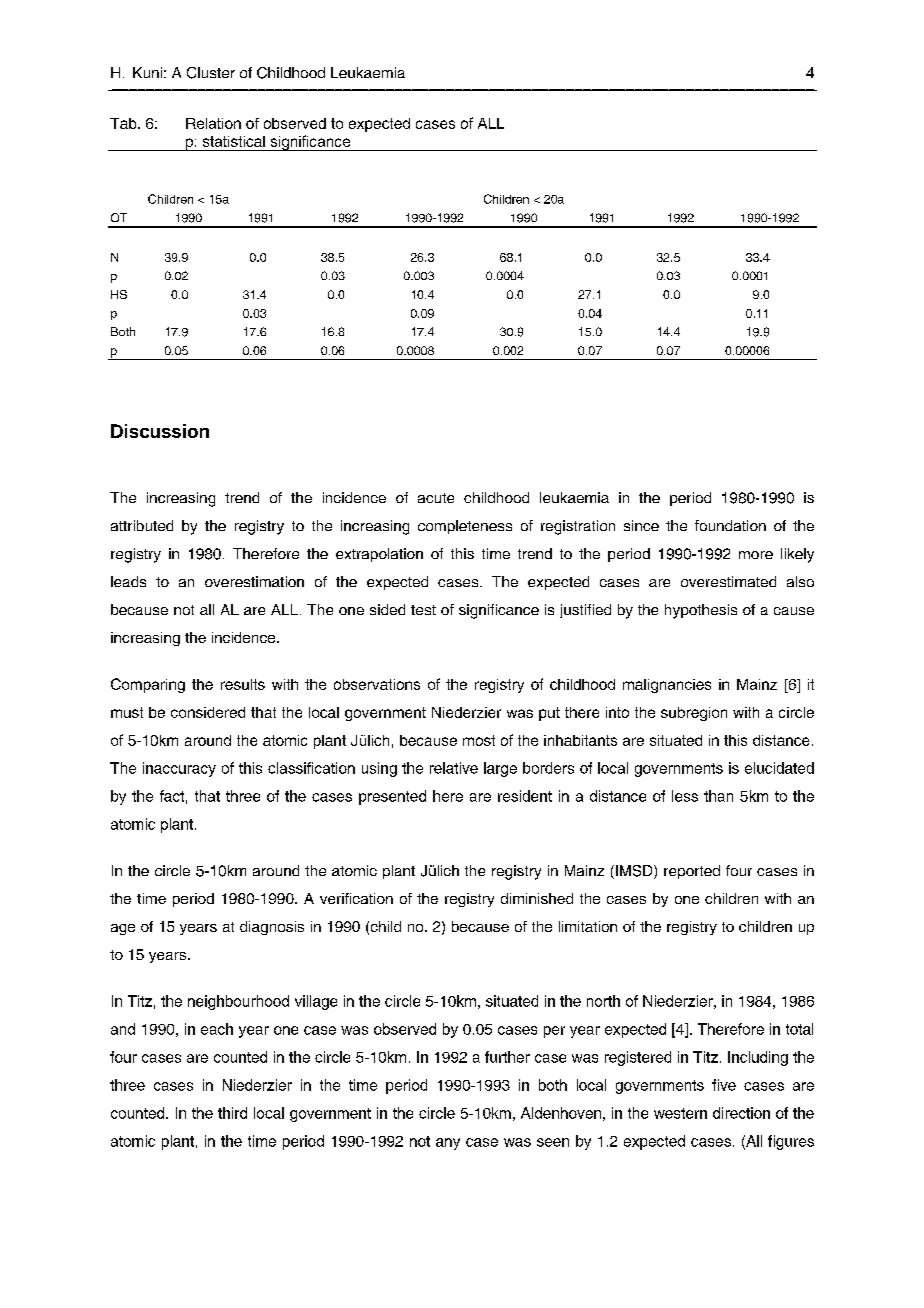 The image size is (924, 1308). Describe the element at coordinates (254, 581) in the screenshot. I see `overestimation` at that location.
